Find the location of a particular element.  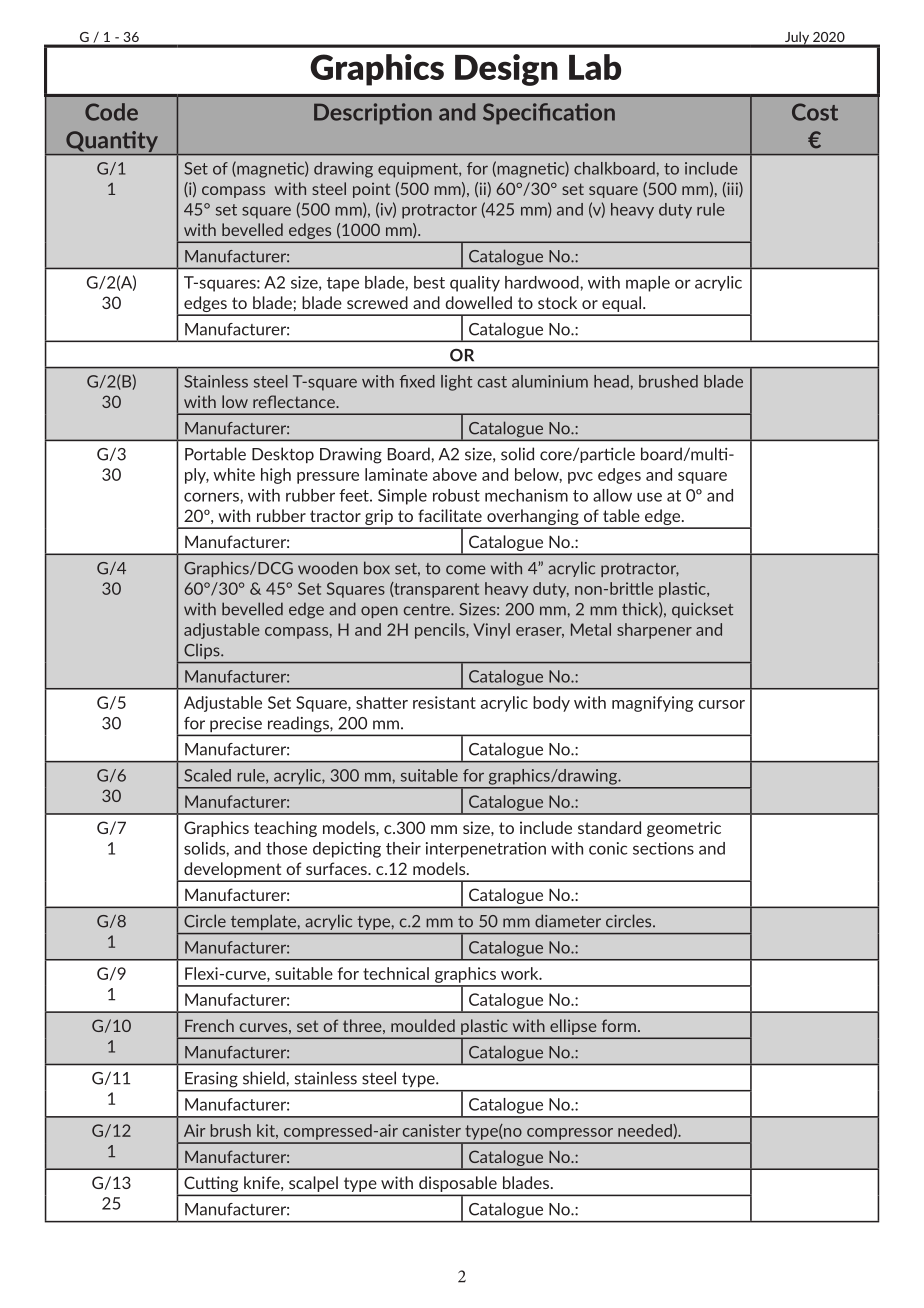

interpenetration is located at coordinates (486, 850).
